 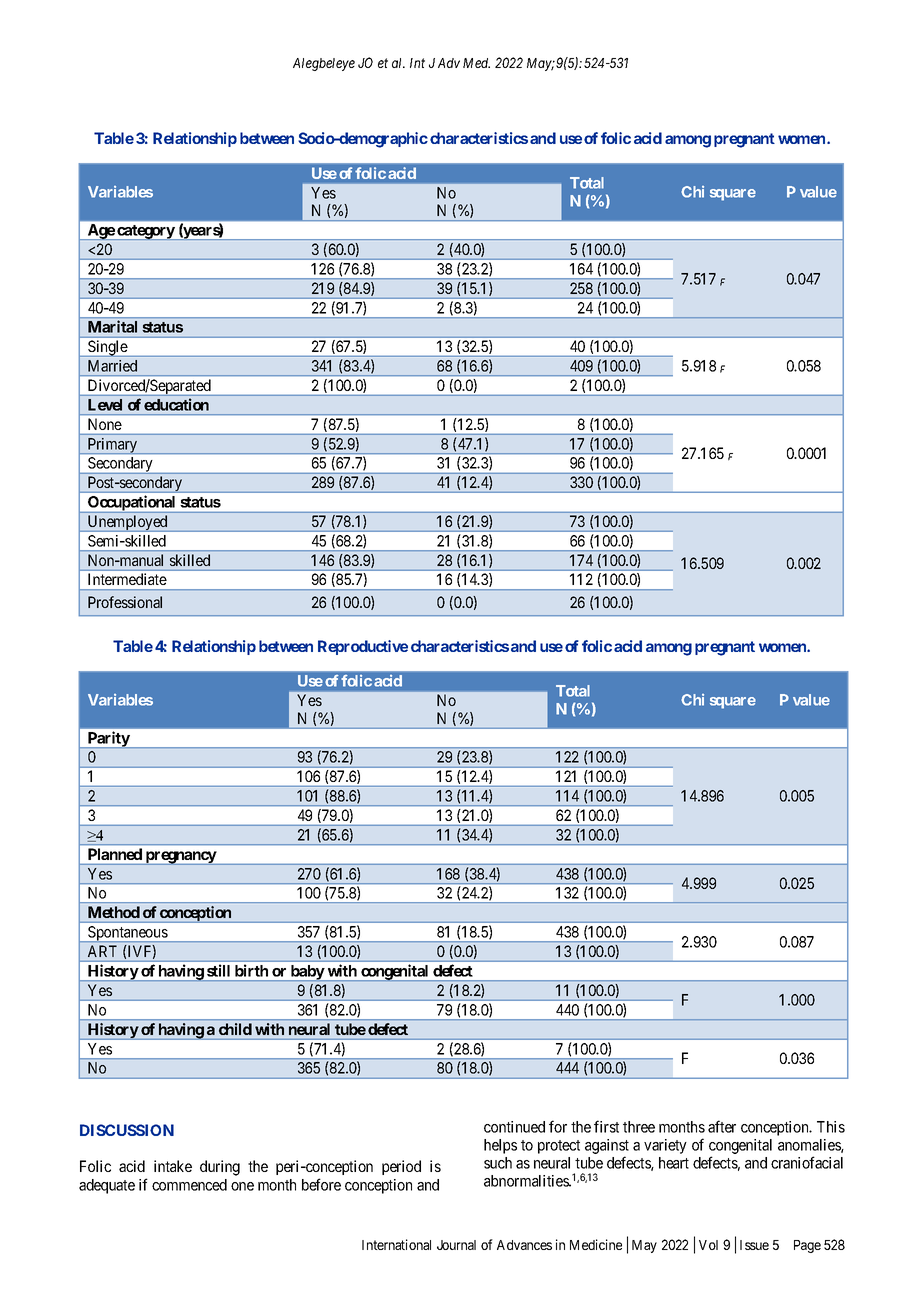 What do you see at coordinates (108, 739) in the document?
I see `Parity` at bounding box center [108, 739].
